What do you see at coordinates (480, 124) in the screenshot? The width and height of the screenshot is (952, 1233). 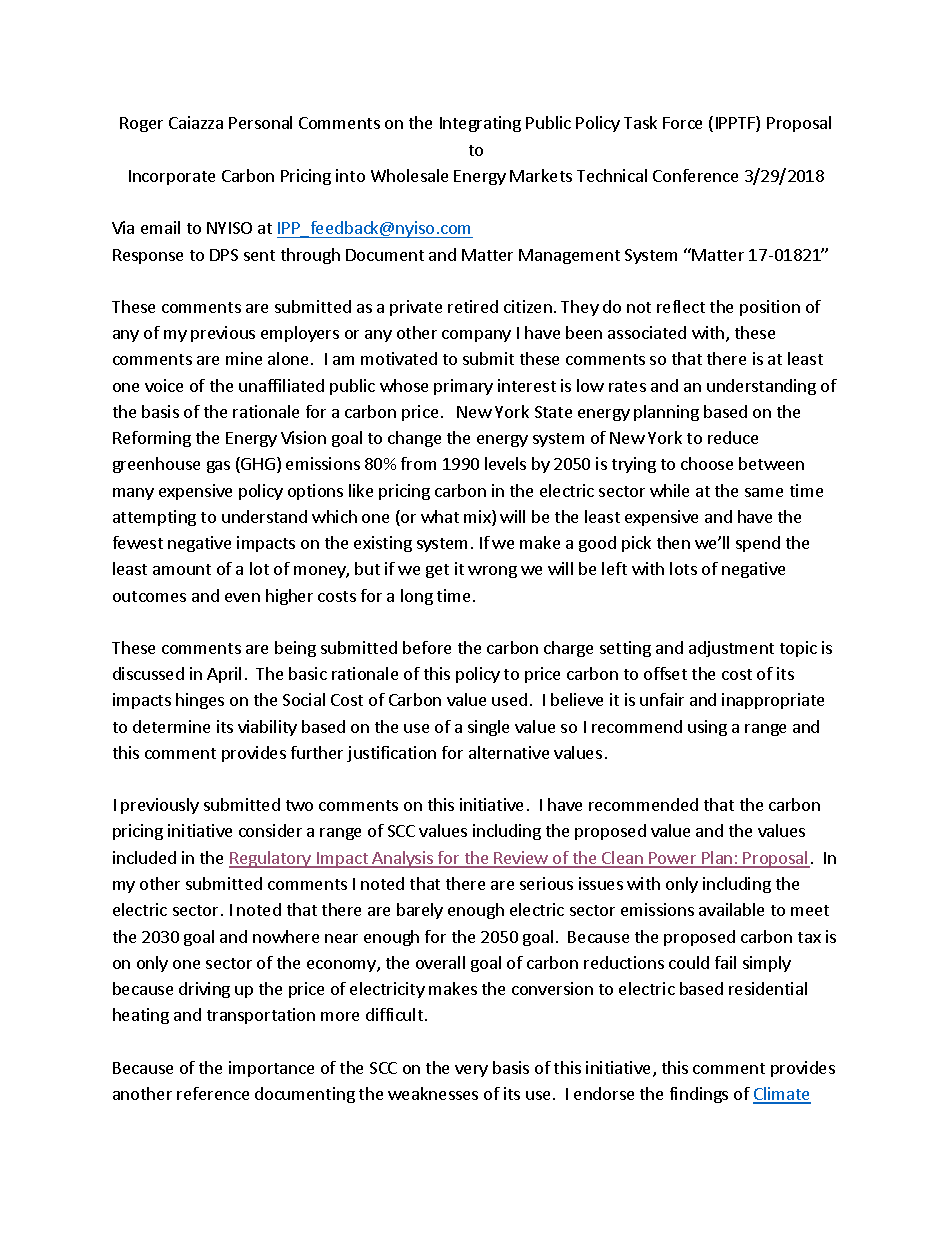 I see `Integrating` at bounding box center [480, 124].
